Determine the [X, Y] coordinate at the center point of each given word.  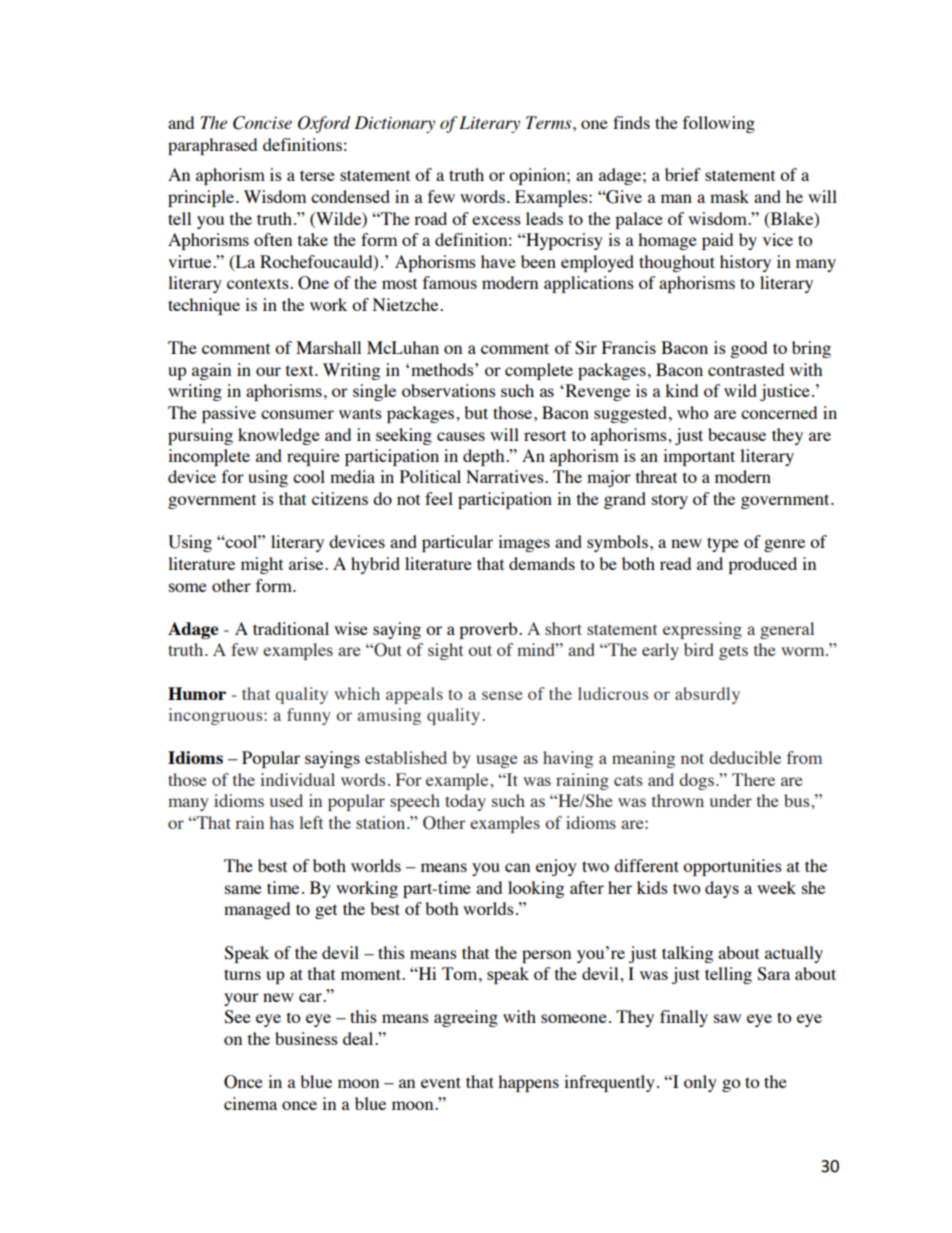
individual [297, 779]
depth [485, 457]
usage [497, 761]
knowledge [279, 436]
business [306, 1038]
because [737, 434]
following [719, 124]
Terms [550, 122]
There [753, 779]
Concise [262, 123]
